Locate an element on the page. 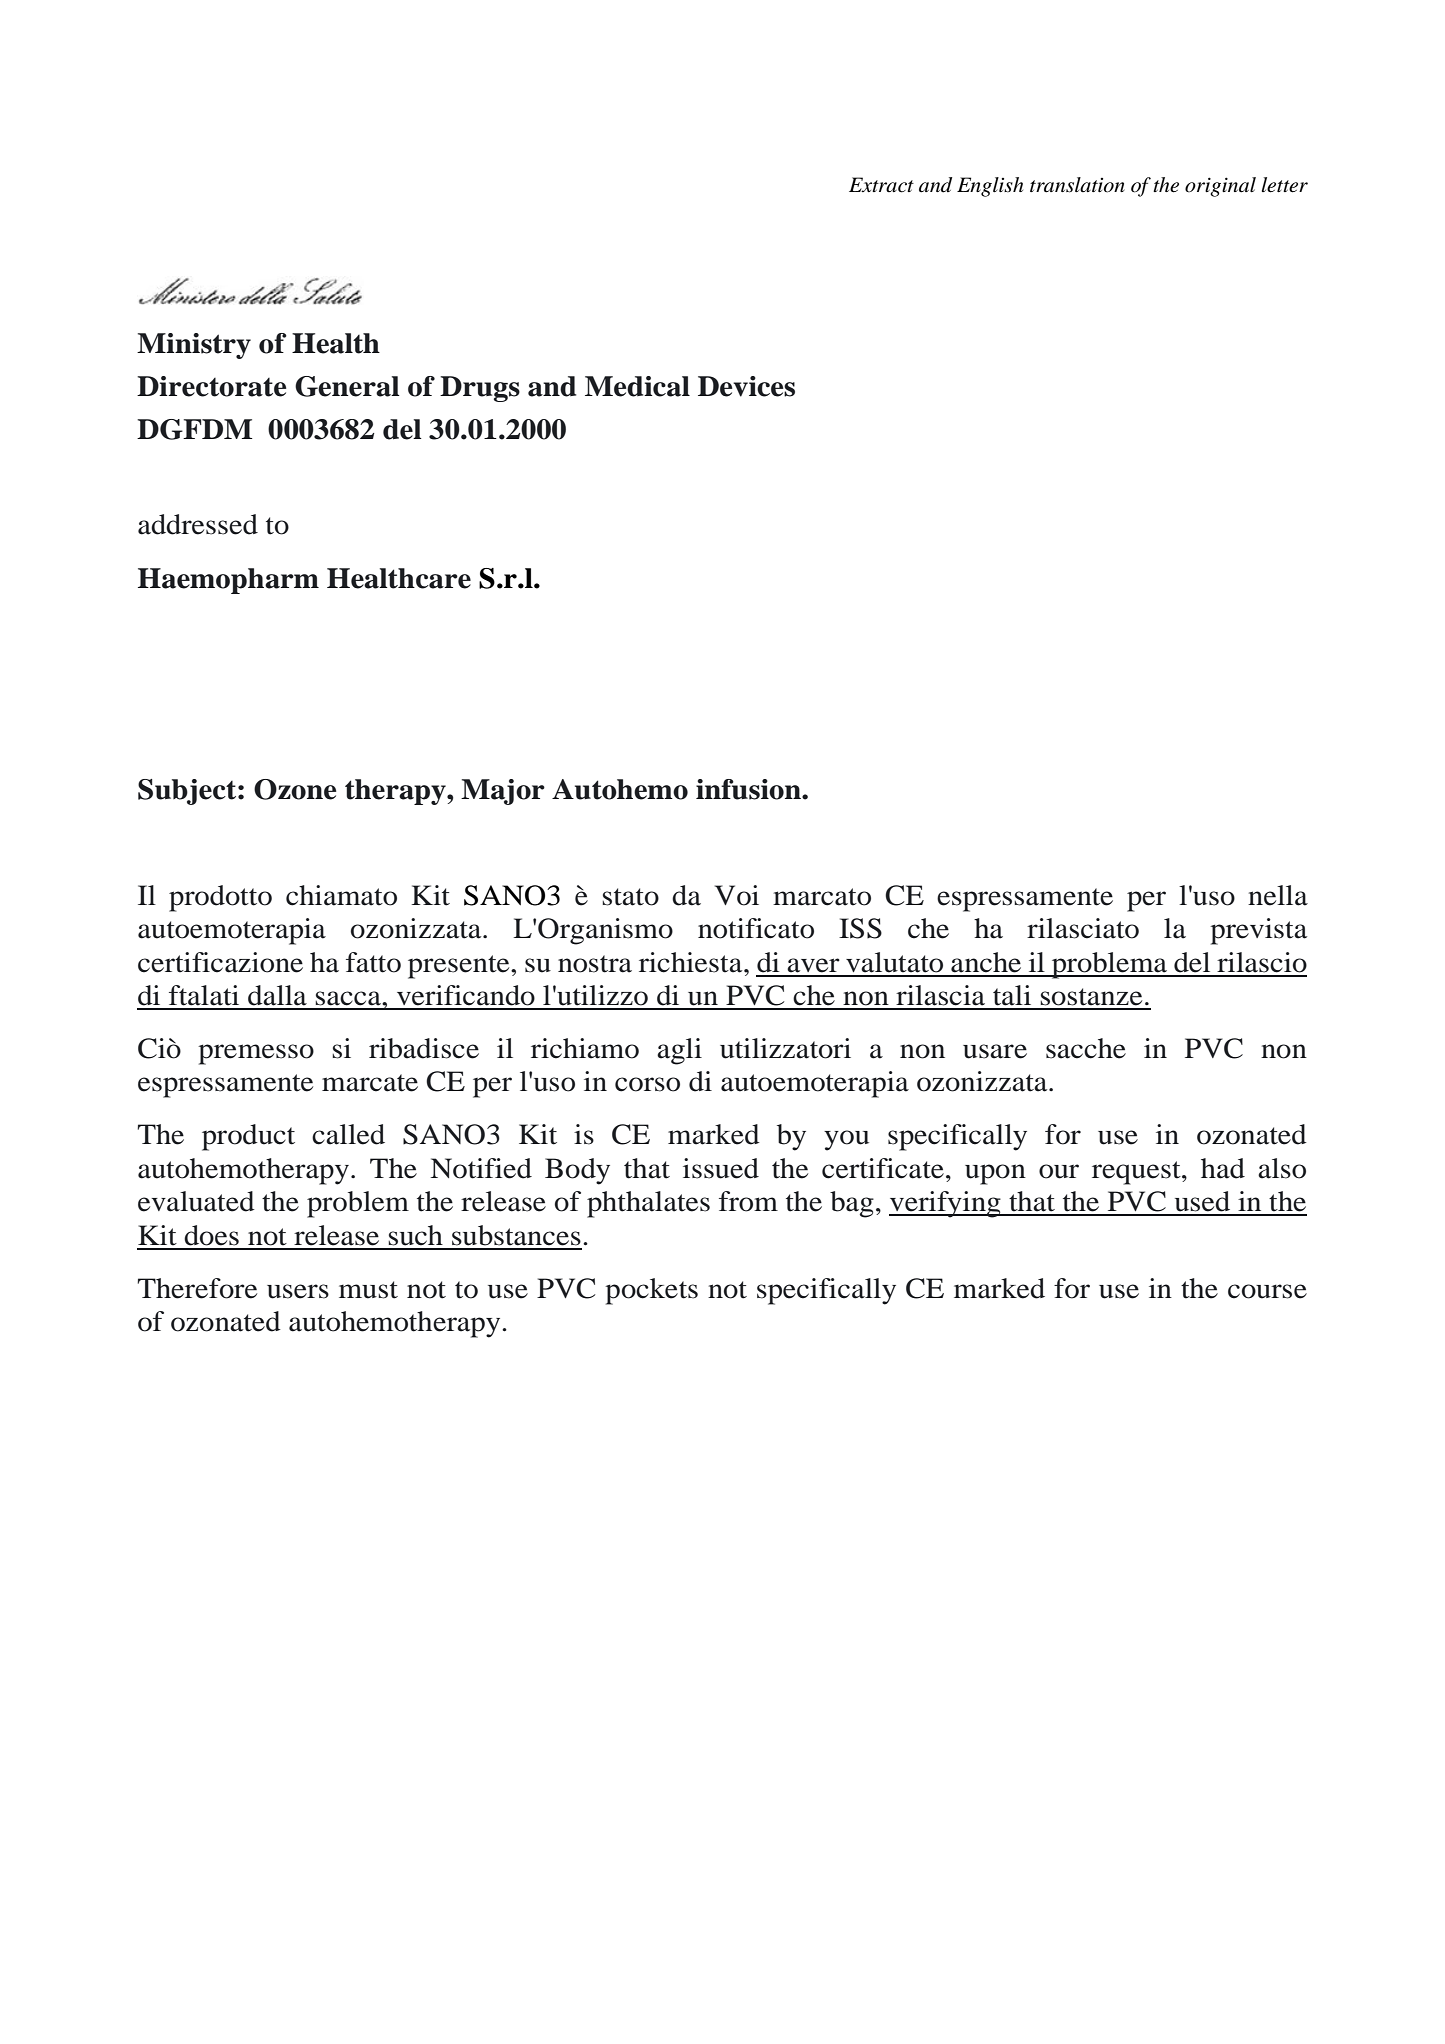  Extract is located at coordinates (881, 185).
